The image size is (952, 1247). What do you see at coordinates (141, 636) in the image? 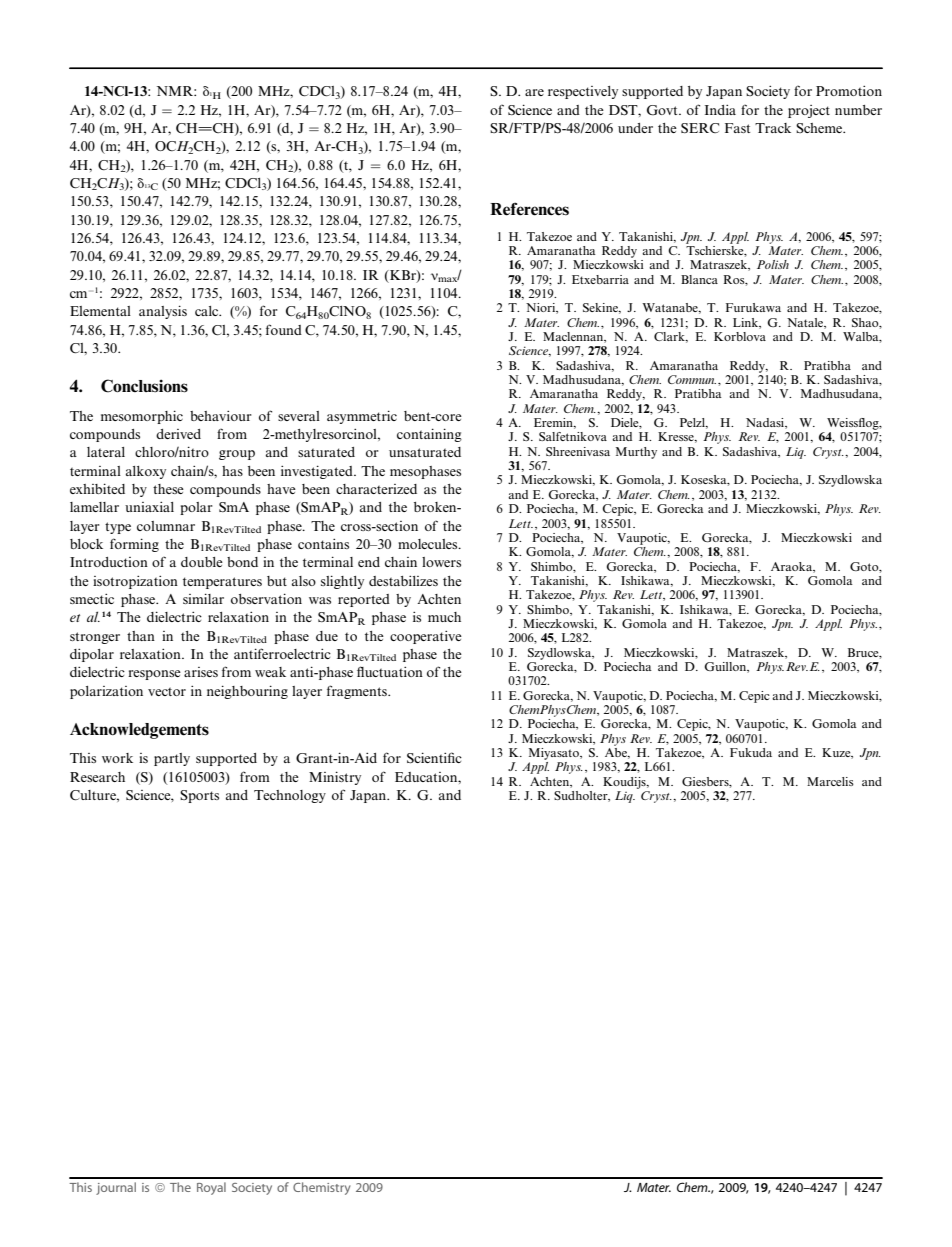
I see `than` at bounding box center [141, 636].
